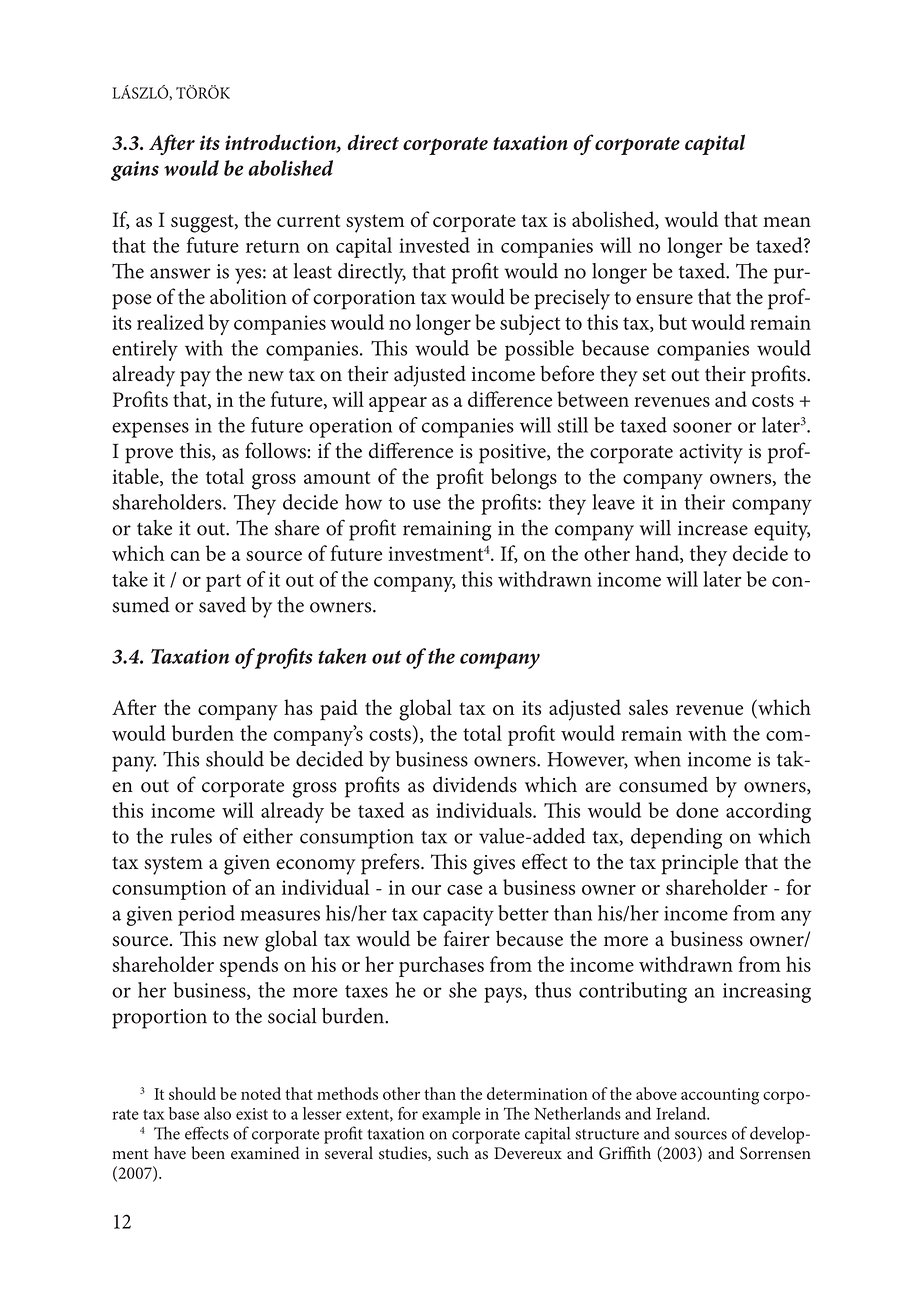  What do you see at coordinates (451, 1115) in the document?
I see `example` at bounding box center [451, 1115].
